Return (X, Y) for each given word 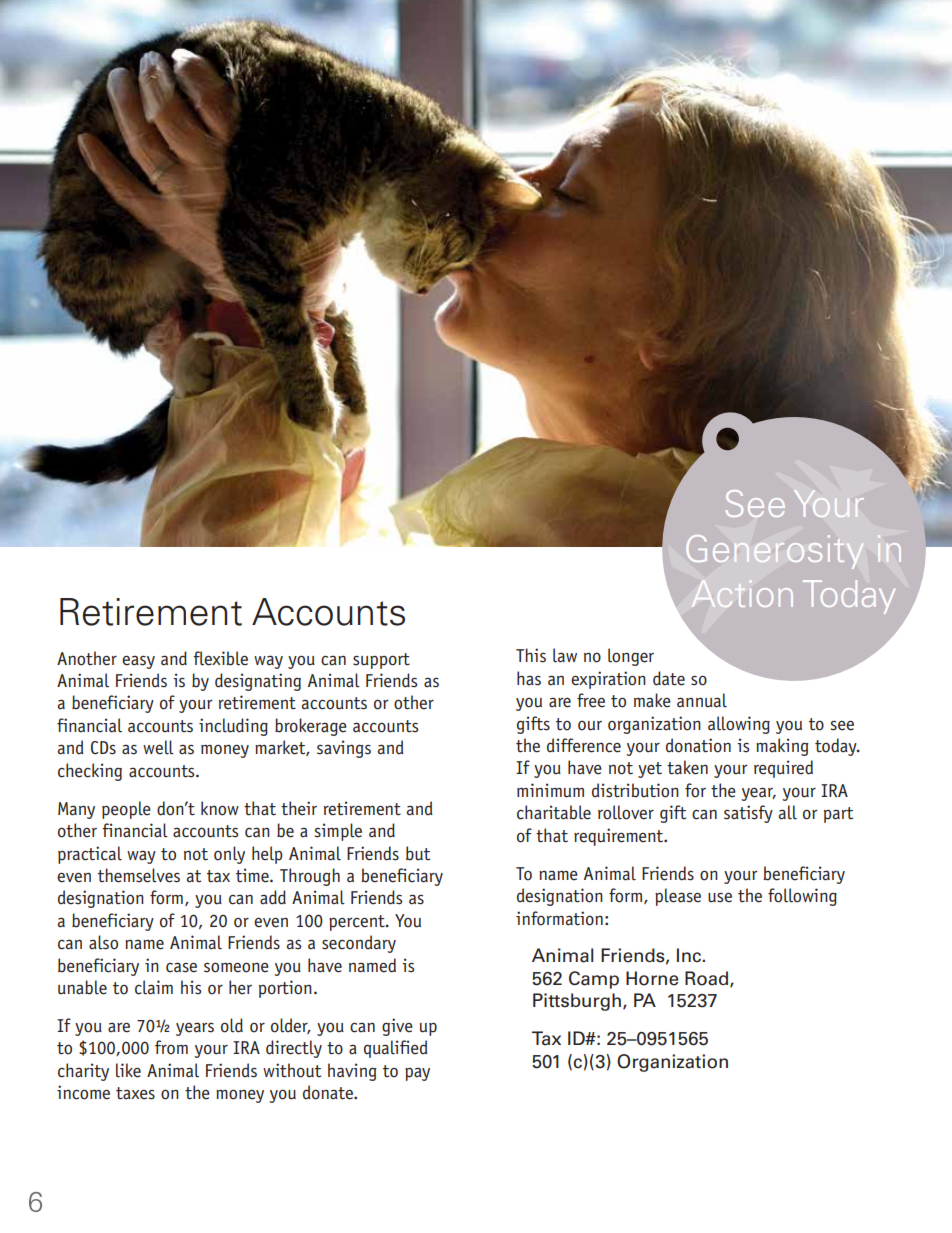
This (531, 655)
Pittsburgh (577, 1002)
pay (417, 1074)
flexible (220, 658)
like (128, 1070)
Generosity (774, 552)
